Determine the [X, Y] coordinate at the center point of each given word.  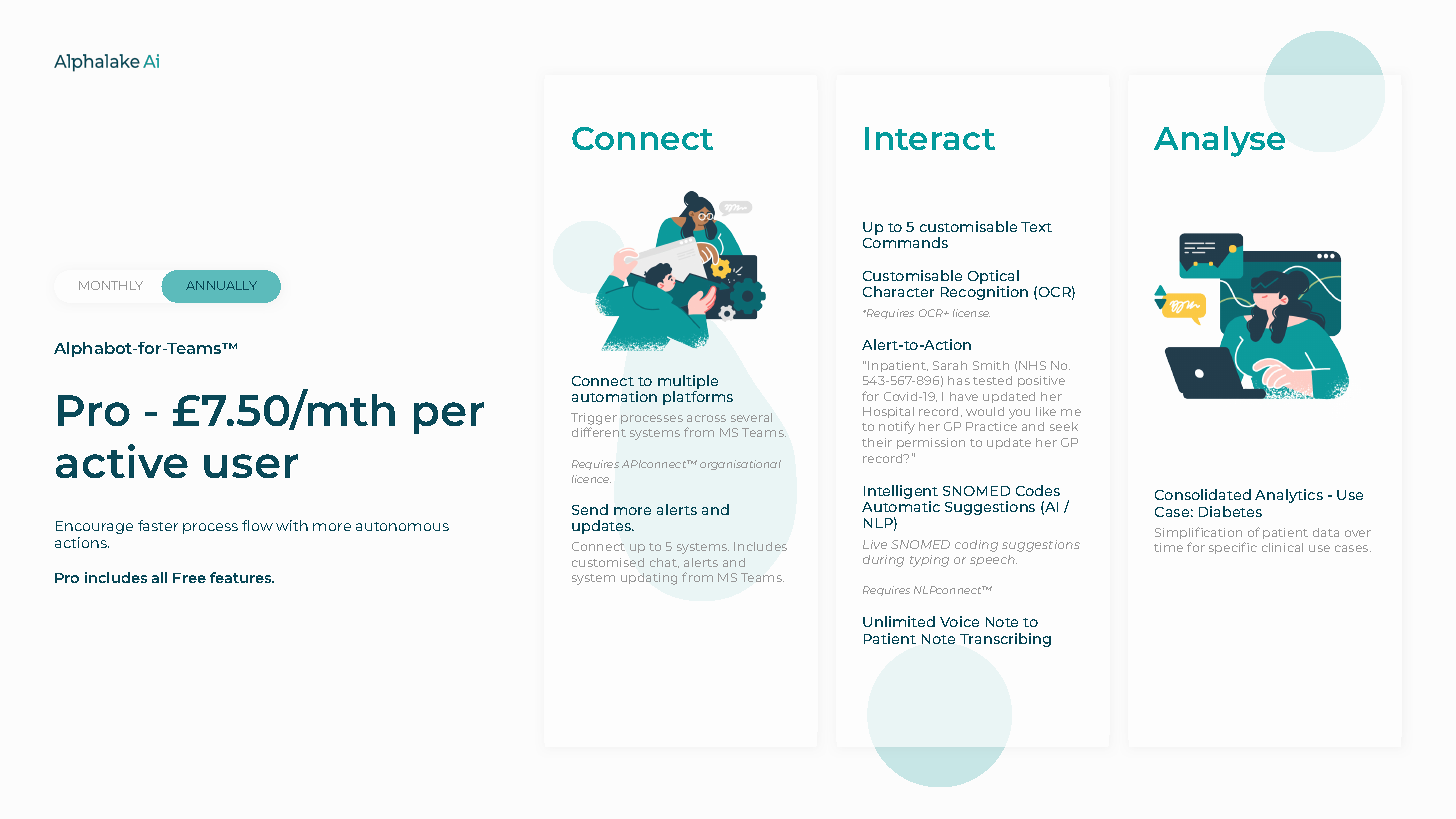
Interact [930, 138]
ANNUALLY [221, 285]
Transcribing [1005, 640]
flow [257, 525]
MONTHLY [111, 285]
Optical [993, 278]
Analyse [1219, 141]
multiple [688, 383]
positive [1041, 381]
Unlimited [899, 621]
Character [898, 291]
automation [614, 396]
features [242, 577]
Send [590, 509]
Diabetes [1230, 511]
